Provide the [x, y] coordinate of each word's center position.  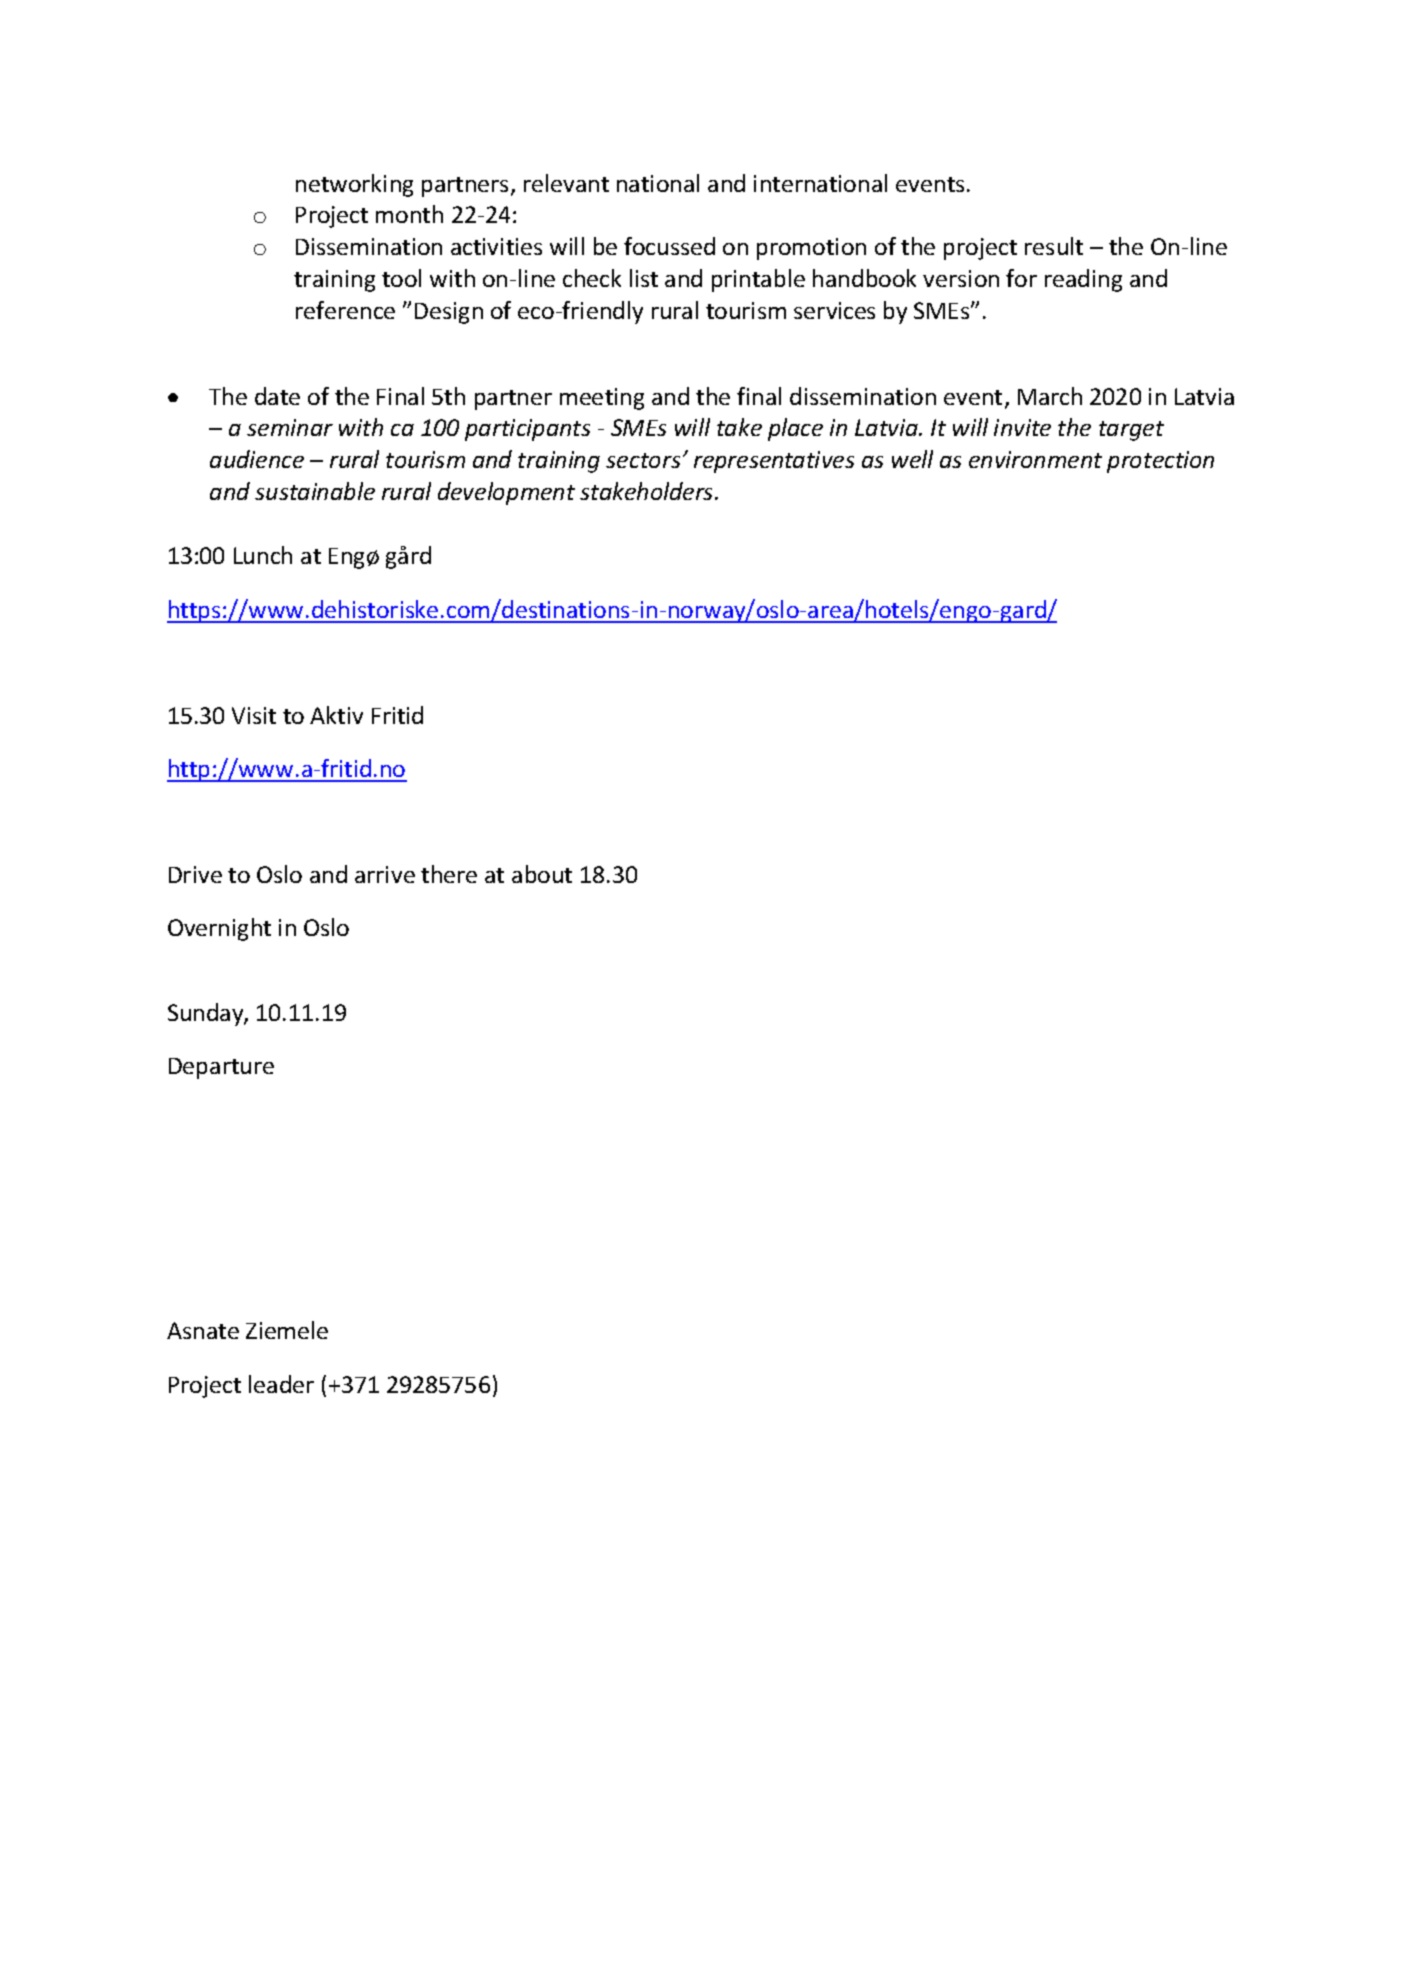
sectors [643, 460]
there [449, 874]
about [542, 874]
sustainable [315, 491]
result [1054, 246]
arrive [385, 874]
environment [1035, 459]
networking [354, 185]
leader [281, 1384]
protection [1160, 462]
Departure [221, 1068]
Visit [254, 715]
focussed [669, 246]
